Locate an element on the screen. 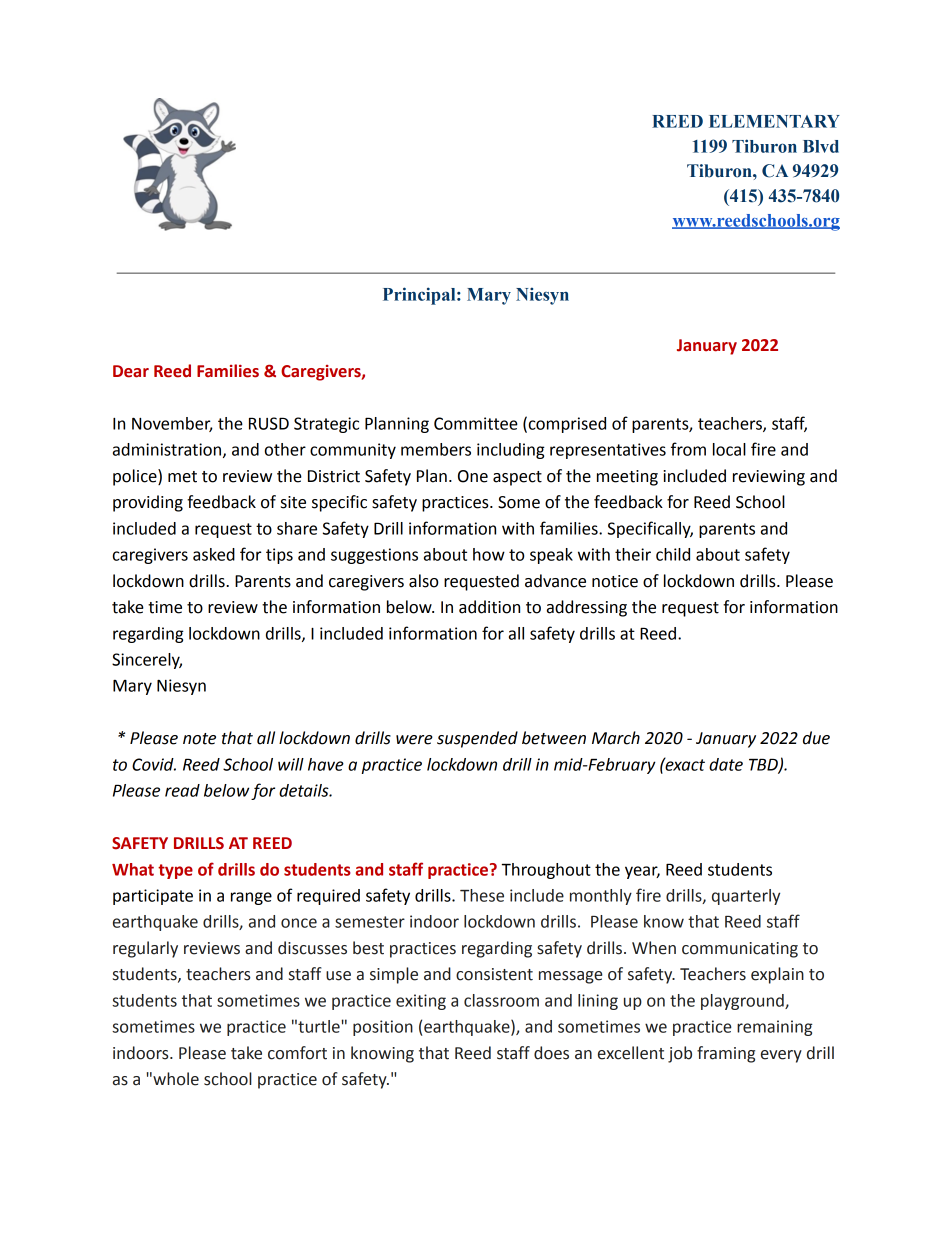 The height and width of the screenshot is (1233, 952). note is located at coordinates (199, 739).
